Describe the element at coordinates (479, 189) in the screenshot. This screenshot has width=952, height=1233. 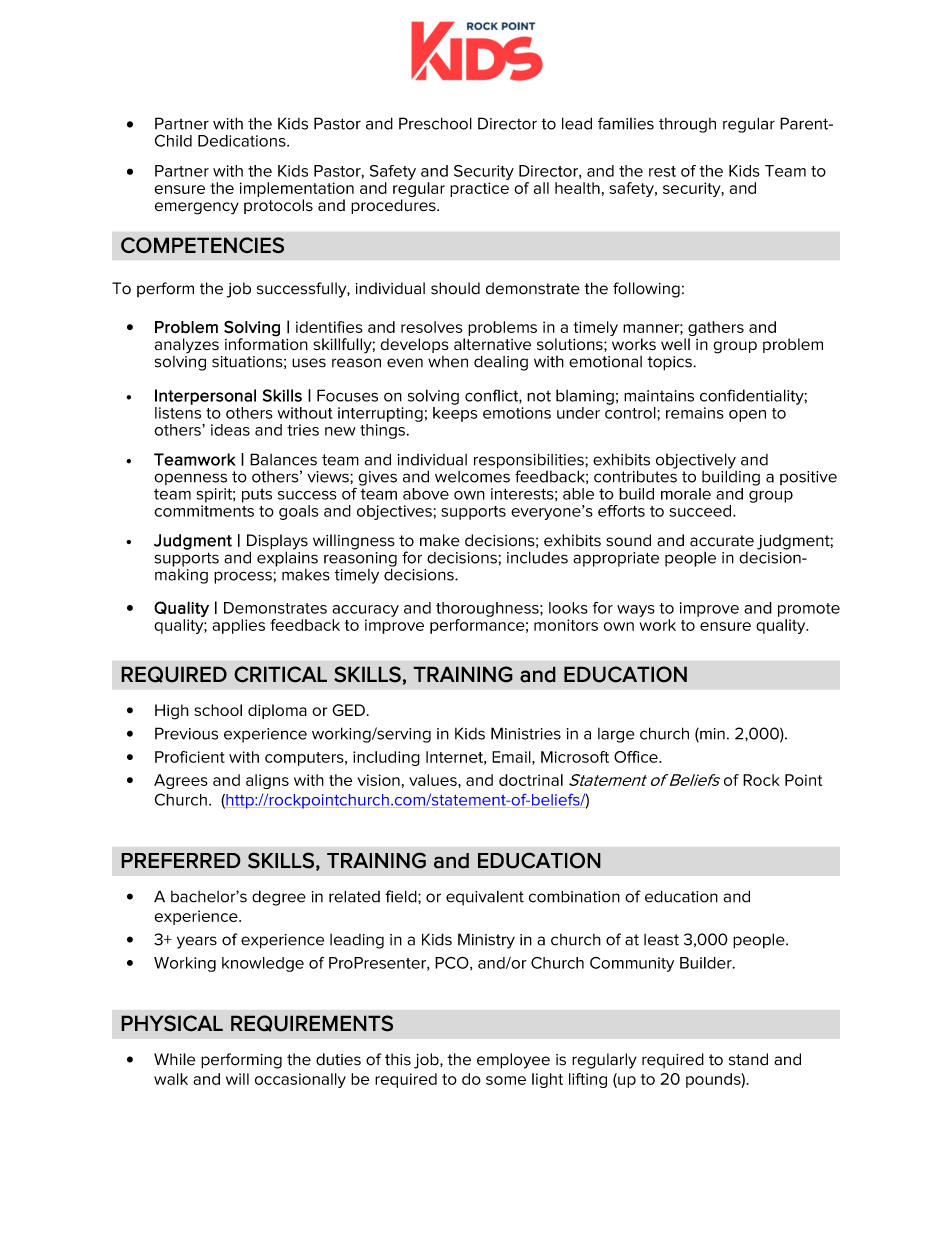
I see `practice` at that location.
